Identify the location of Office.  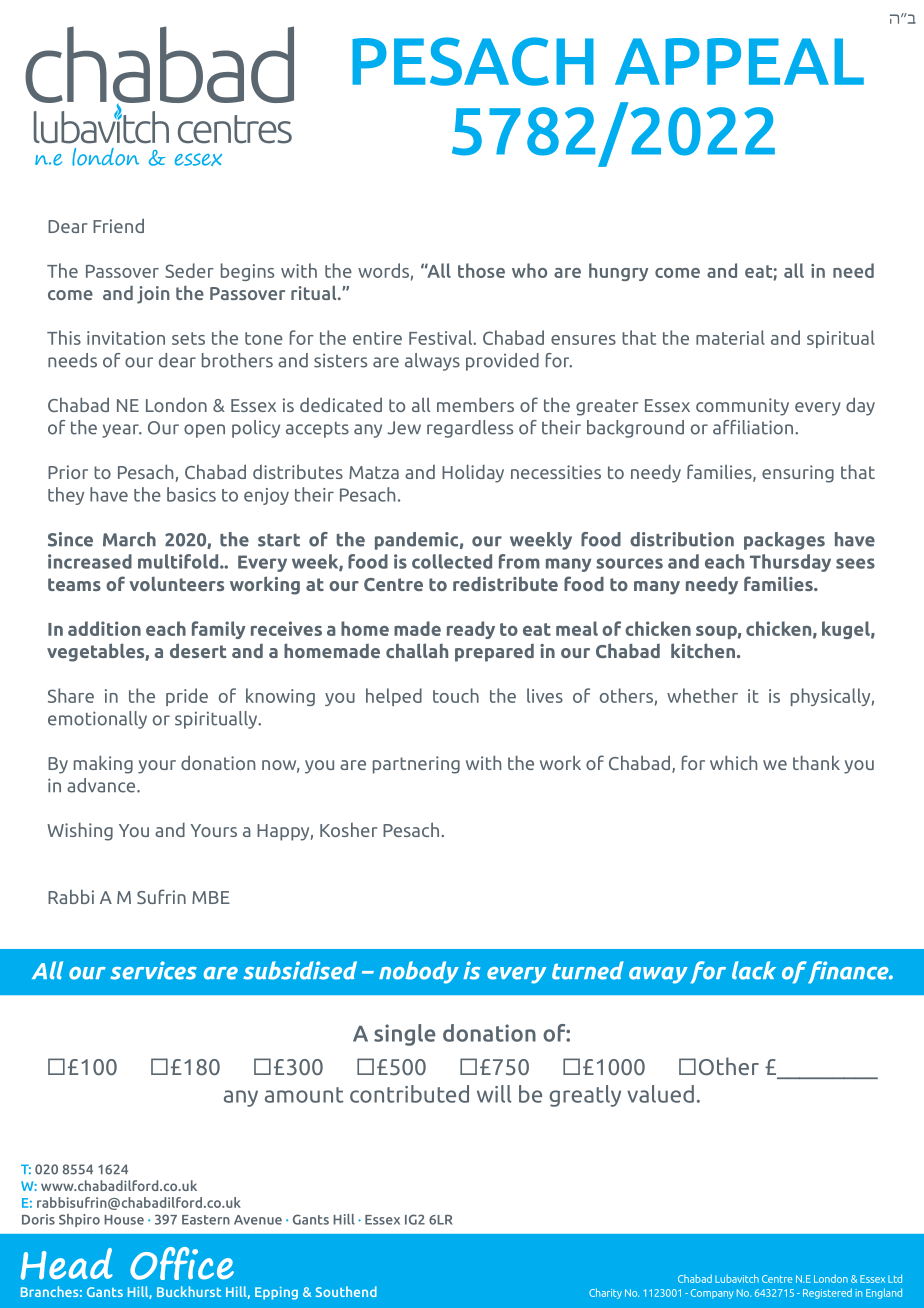
(182, 1263).
